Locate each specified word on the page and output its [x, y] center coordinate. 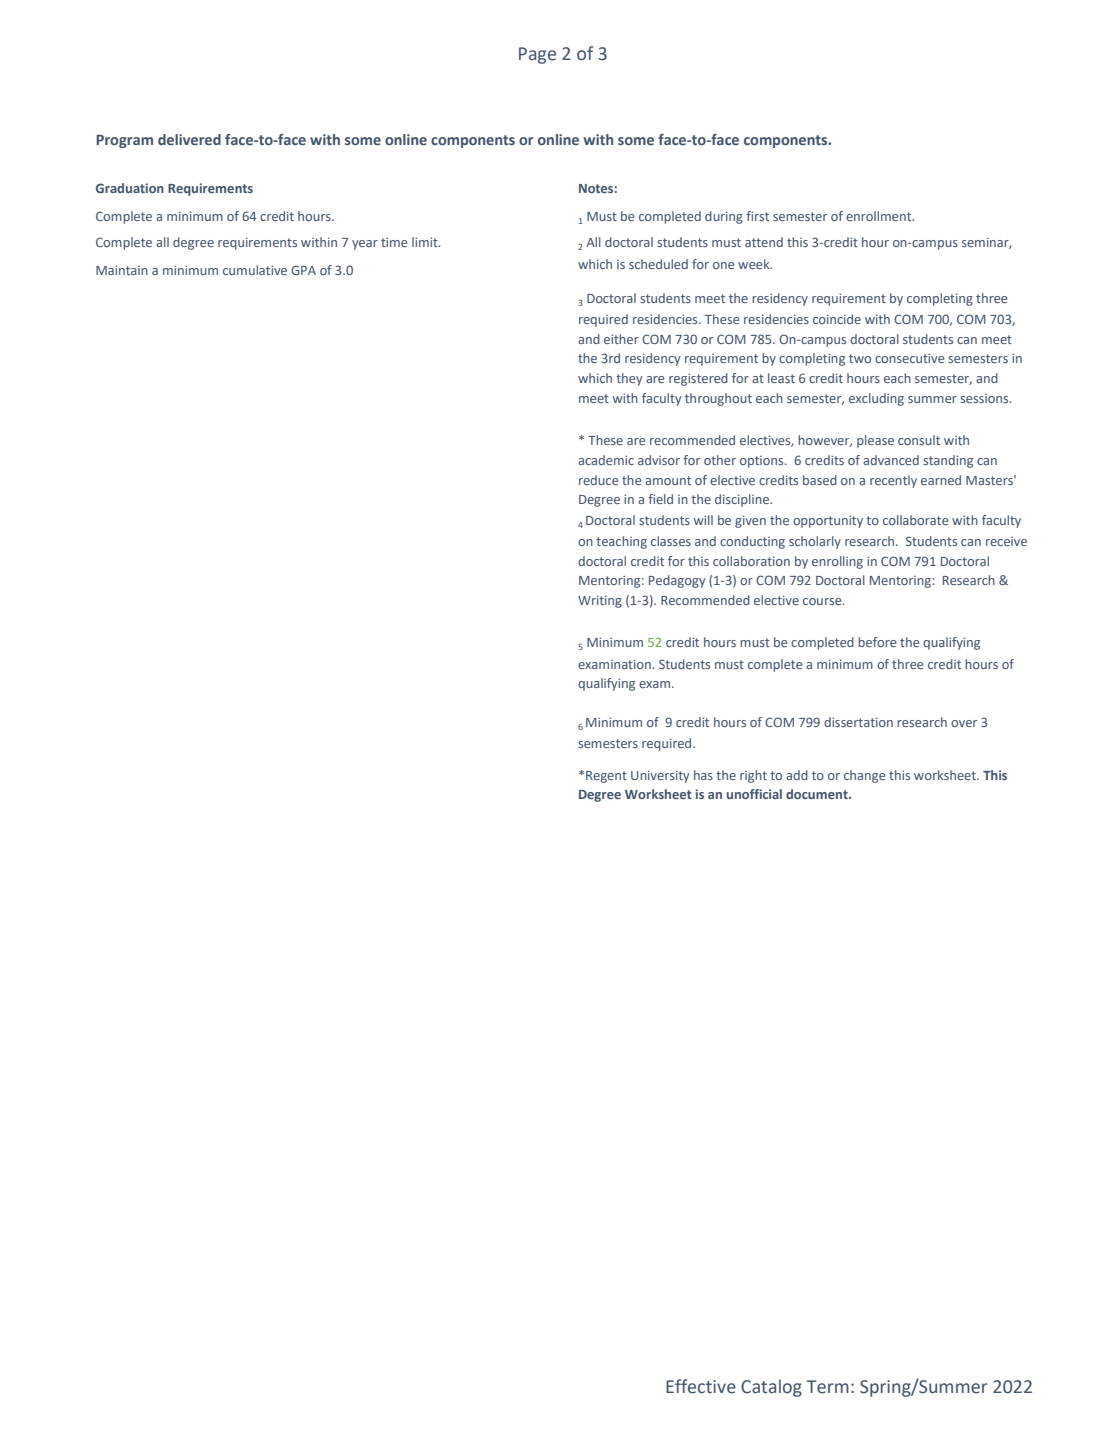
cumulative [255, 270]
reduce [599, 480]
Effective [701, 1386]
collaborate [916, 520]
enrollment [880, 216]
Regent [606, 777]
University [660, 776]
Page [537, 55]
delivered [189, 139]
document [818, 794]
